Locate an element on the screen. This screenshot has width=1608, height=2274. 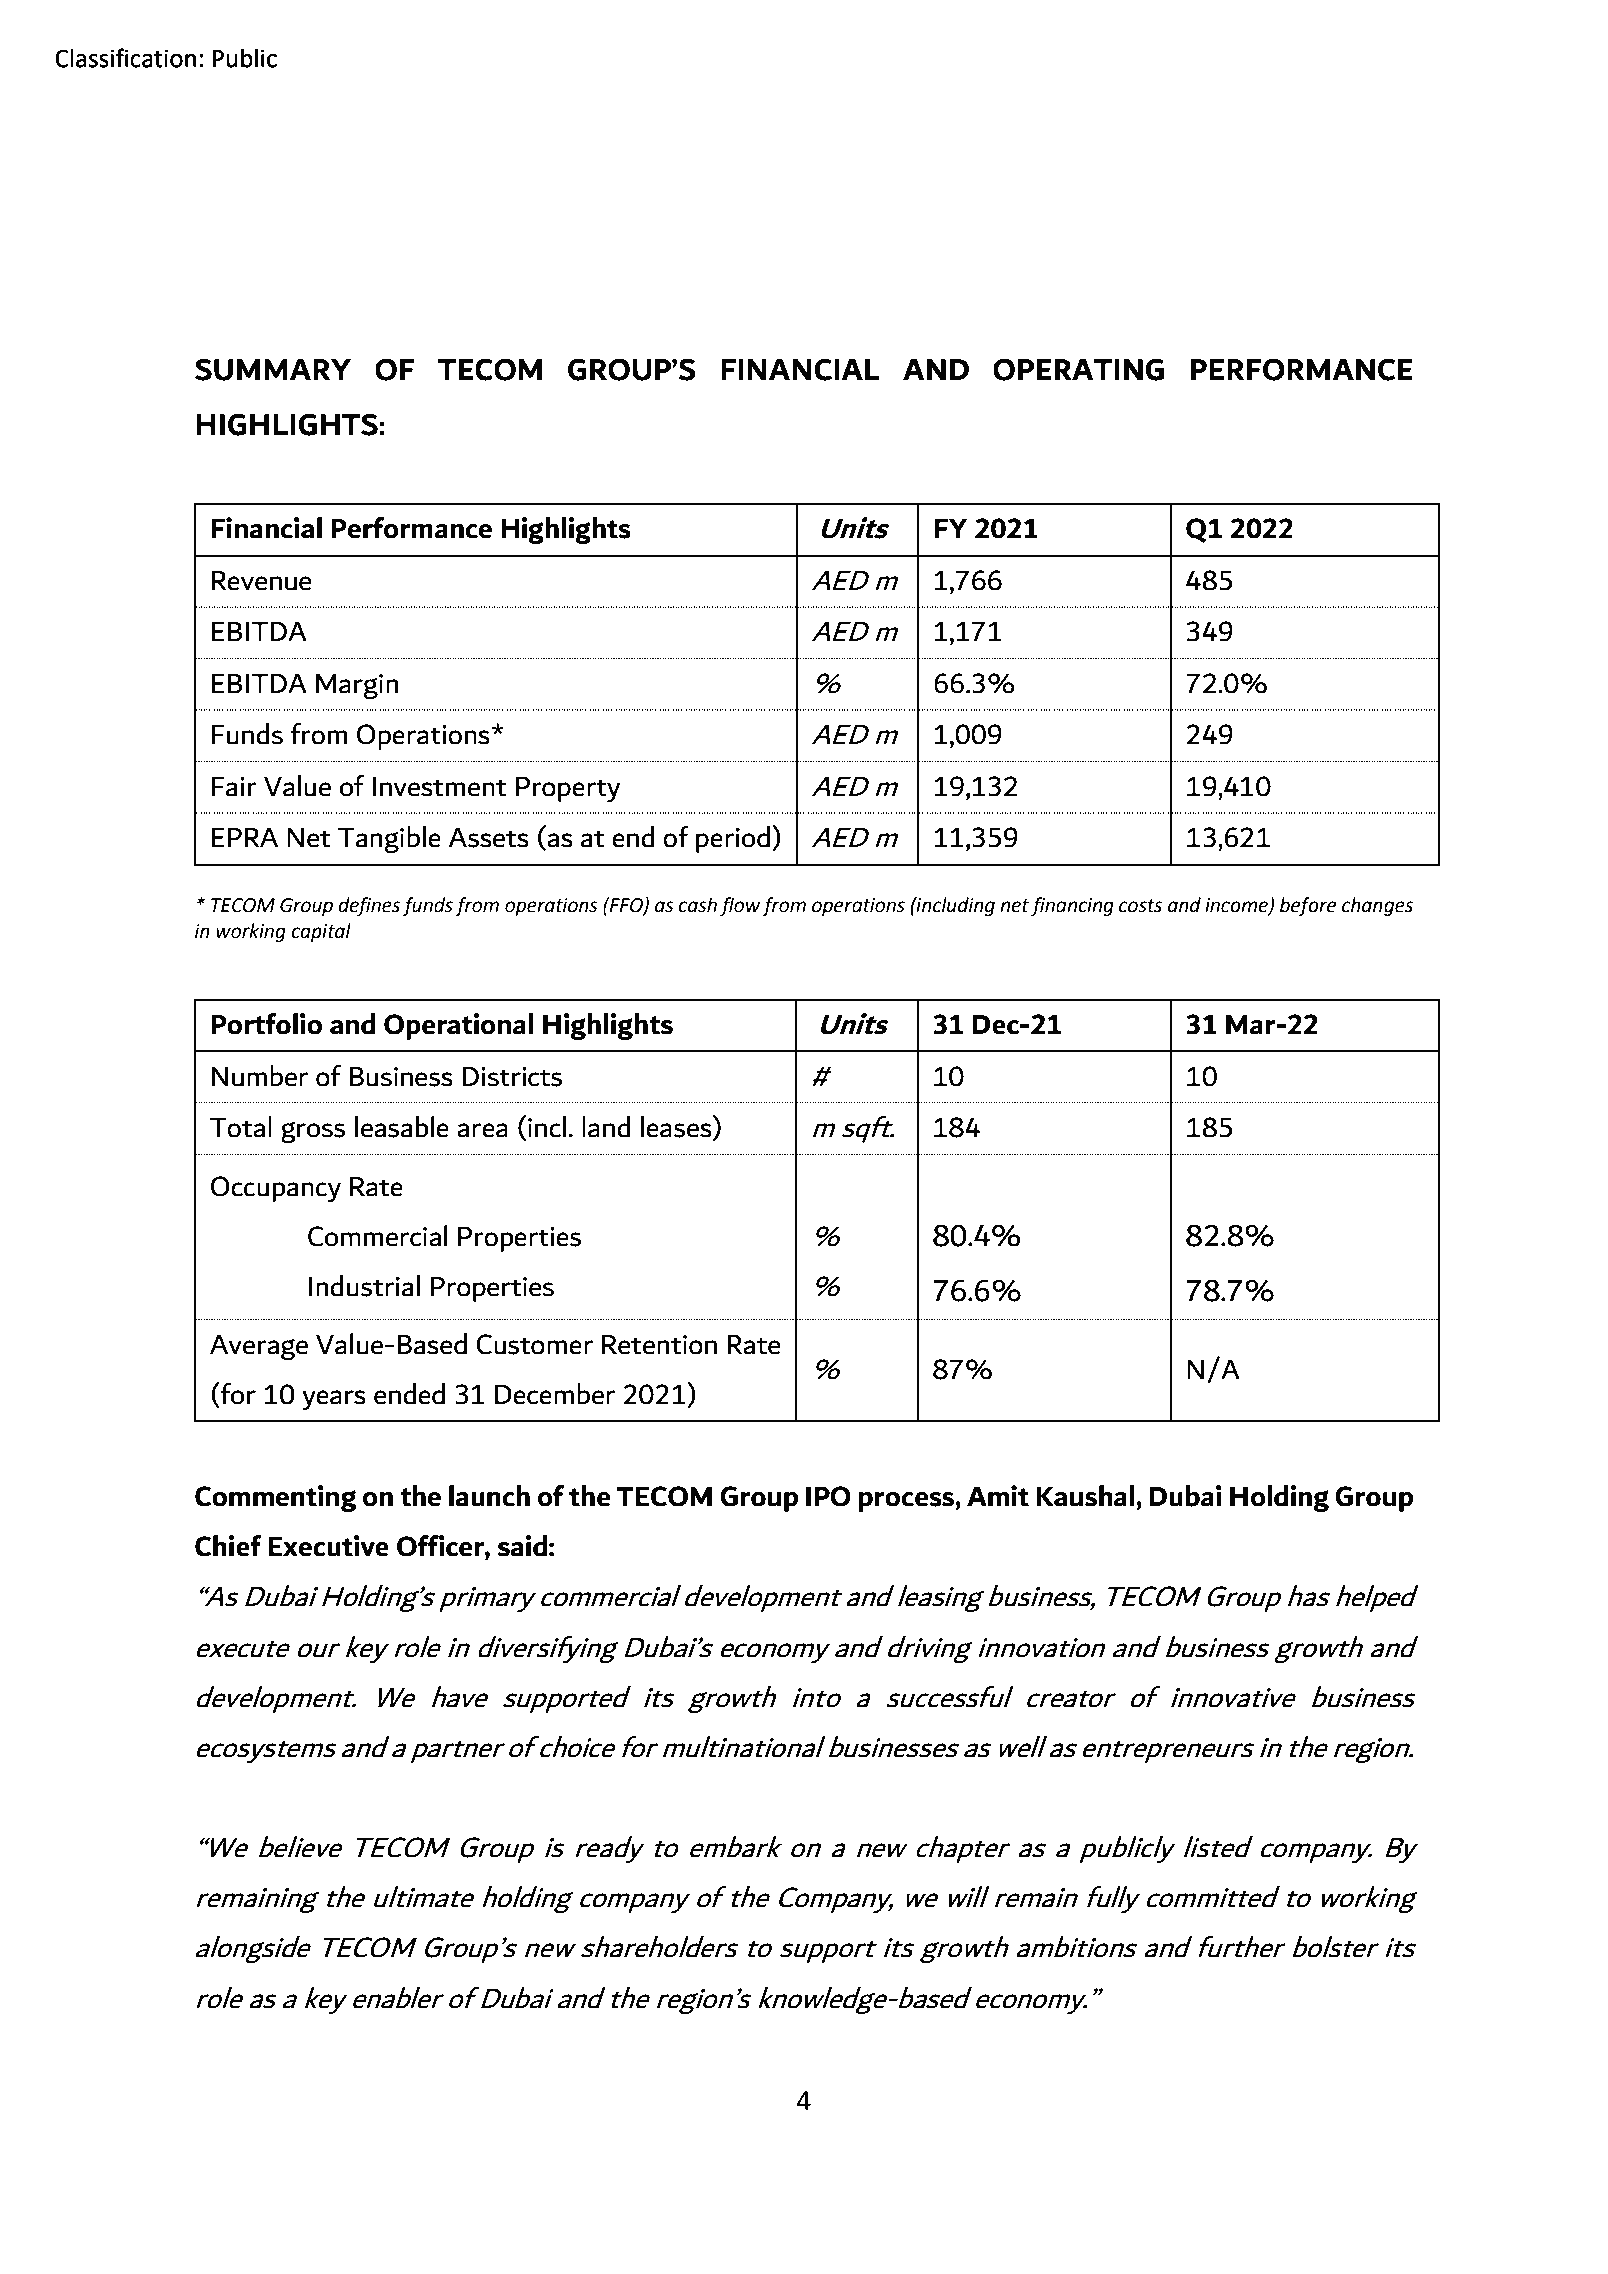
SUMMARY is located at coordinates (273, 369).
